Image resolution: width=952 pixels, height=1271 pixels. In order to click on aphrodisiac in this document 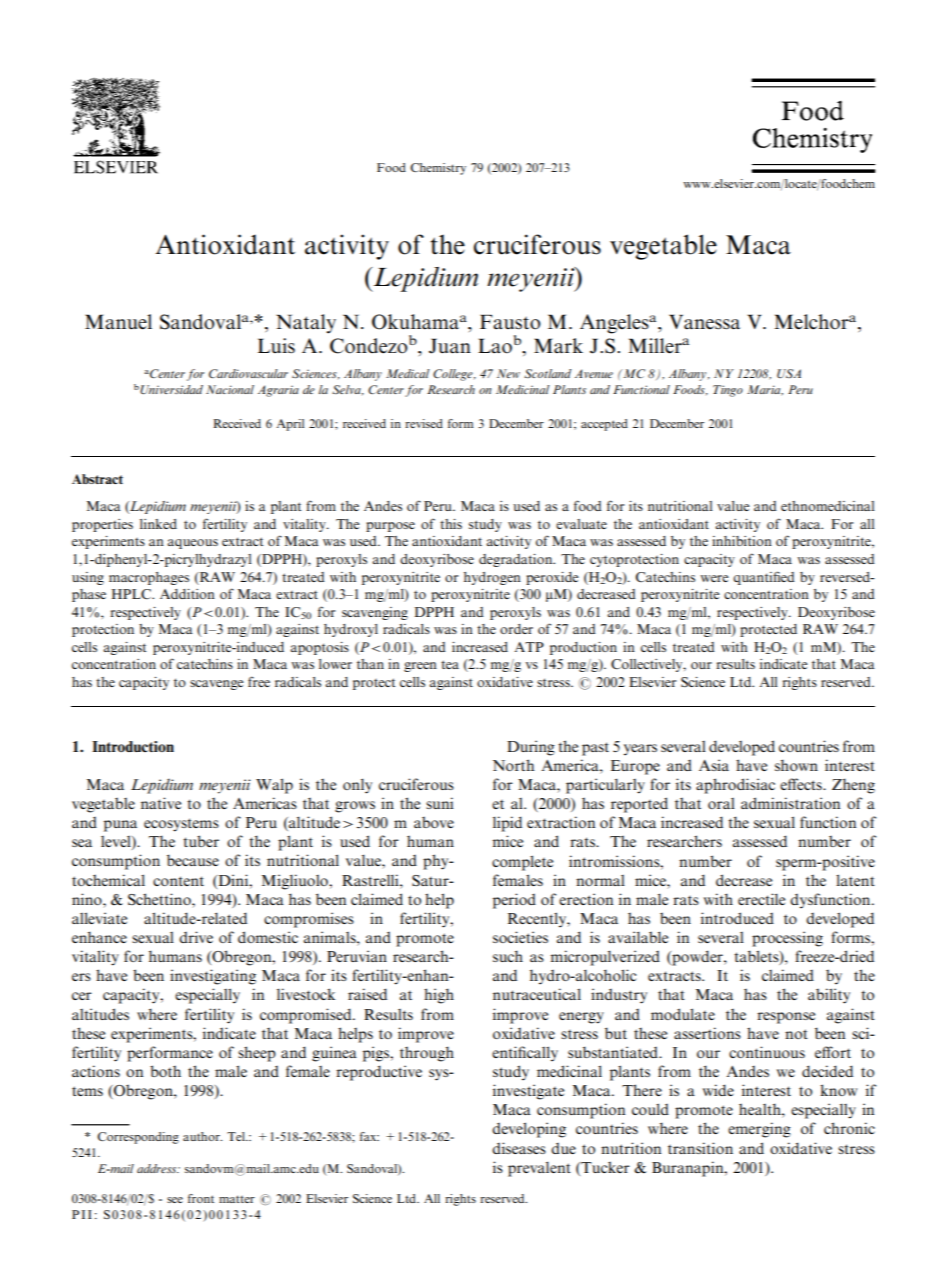, I will do `click(735, 786)`.
